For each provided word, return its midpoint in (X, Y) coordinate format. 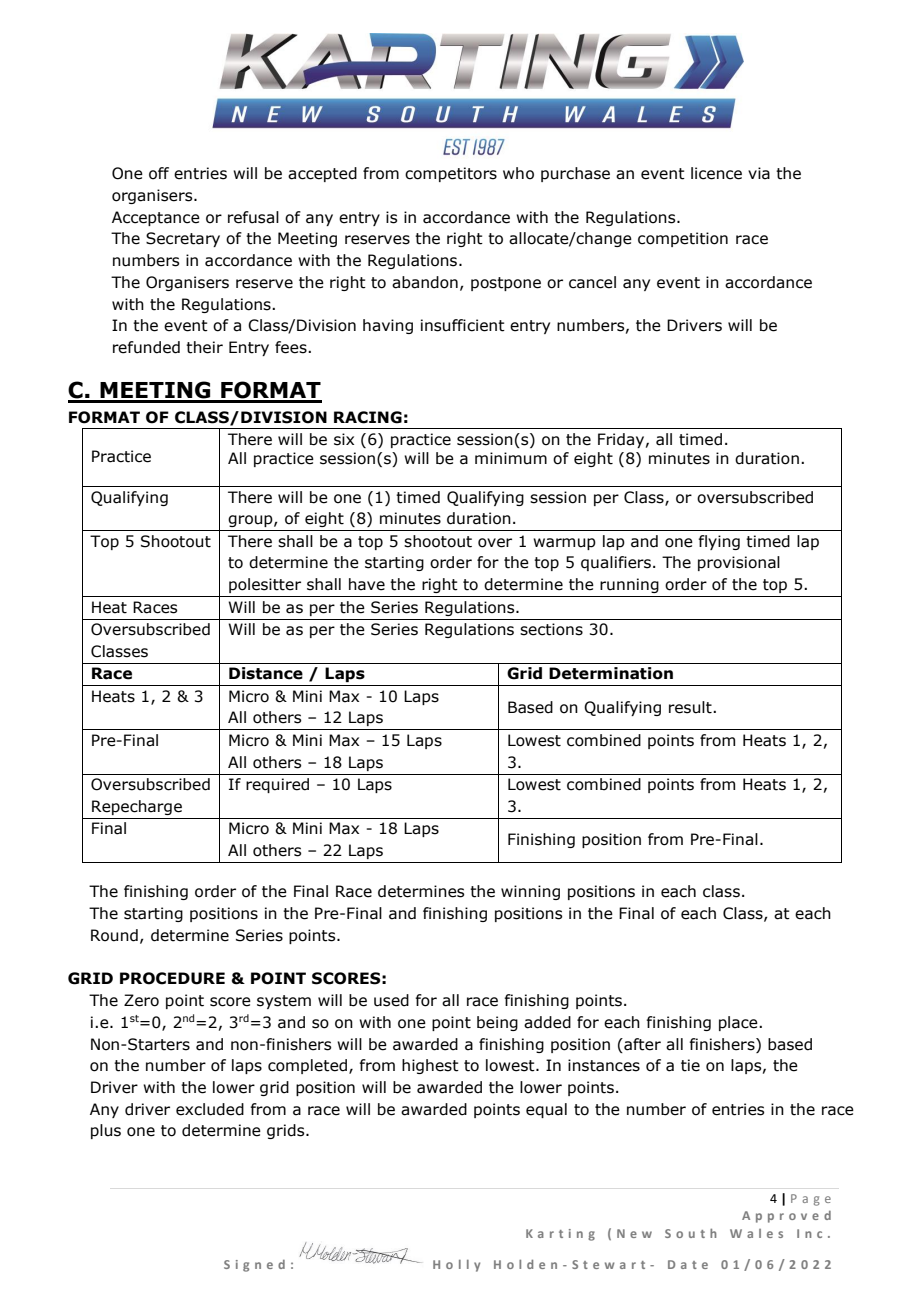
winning (530, 892)
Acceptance (156, 218)
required (277, 785)
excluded (210, 1109)
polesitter (265, 585)
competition (683, 239)
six (344, 439)
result (691, 707)
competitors (451, 174)
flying (719, 542)
